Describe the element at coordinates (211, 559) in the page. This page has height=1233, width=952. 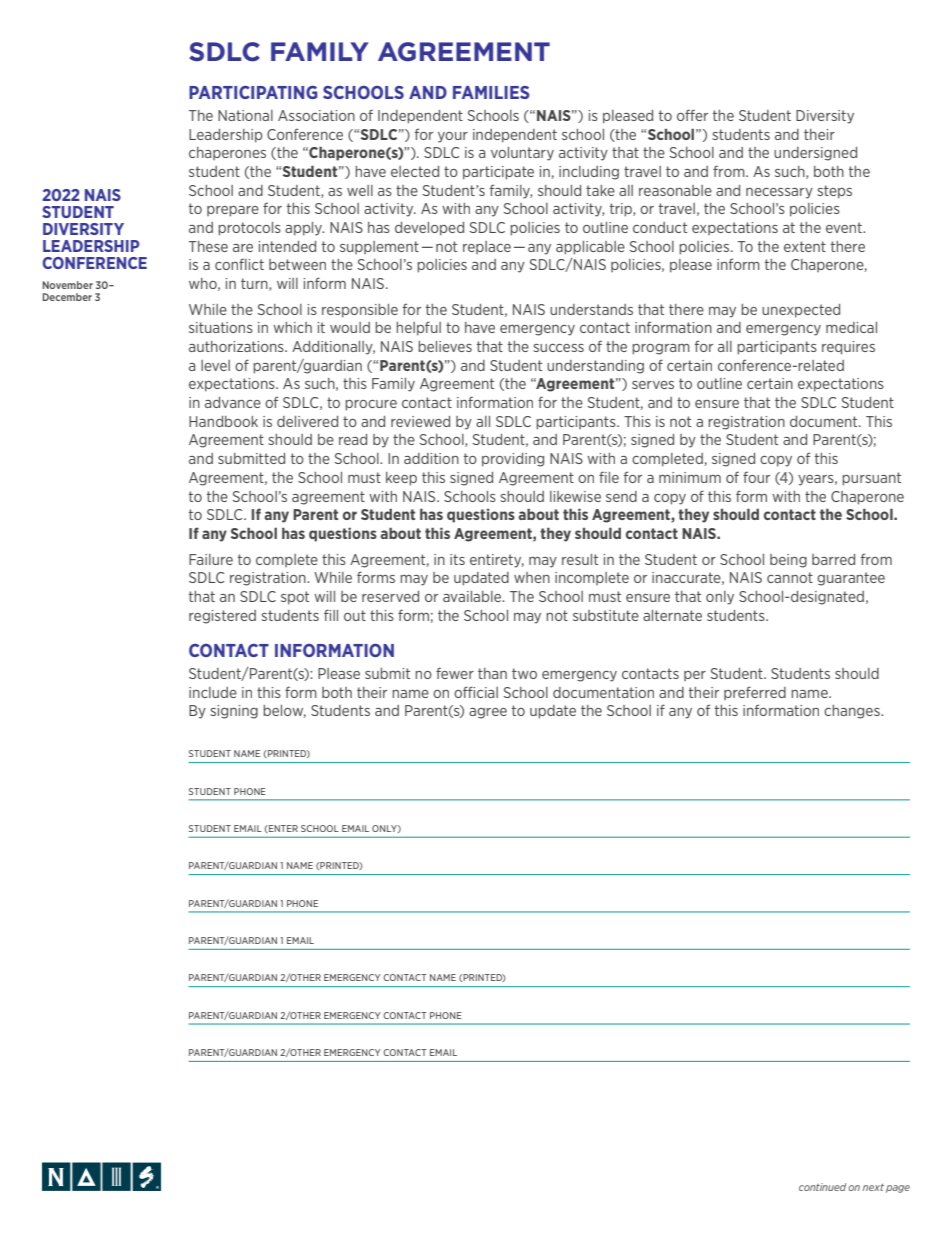
I see `Failure` at that location.
